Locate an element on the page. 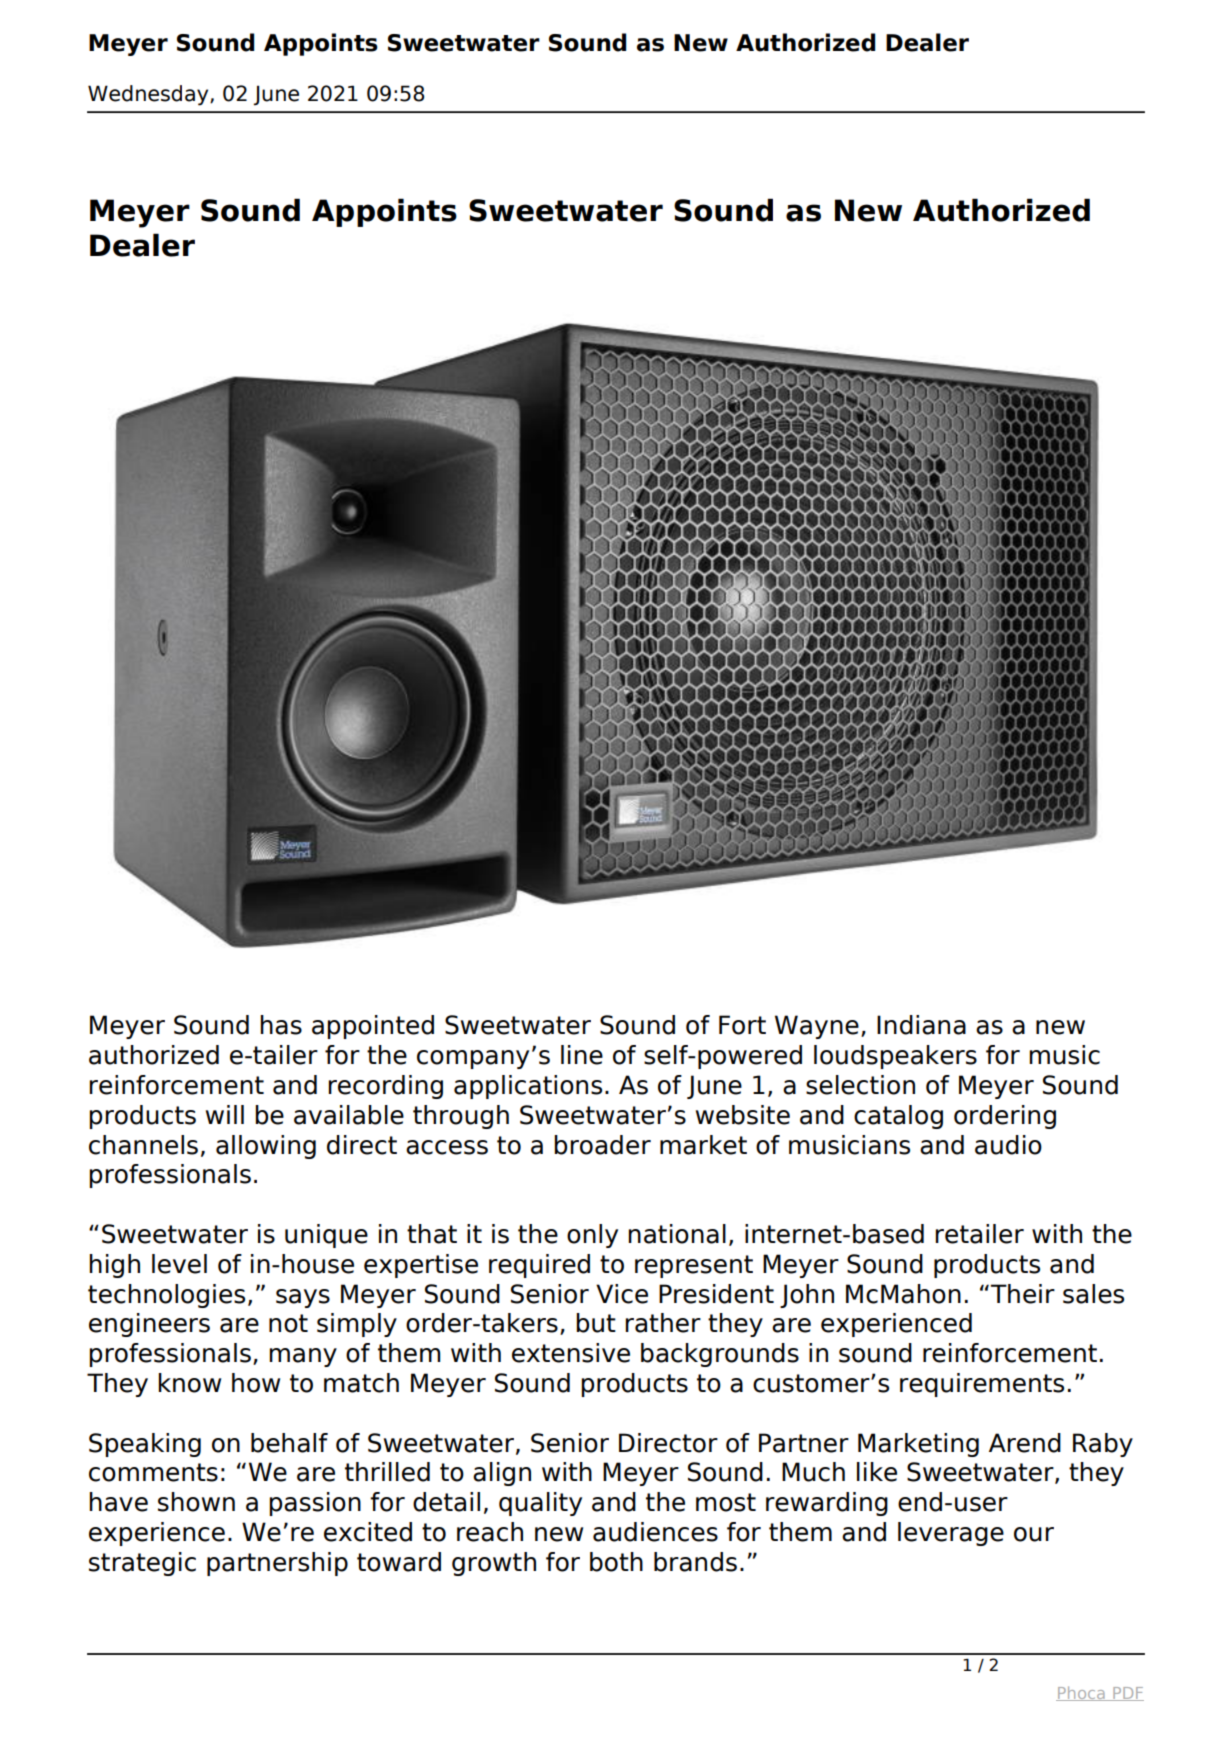  loudspeakers is located at coordinates (895, 1057).
